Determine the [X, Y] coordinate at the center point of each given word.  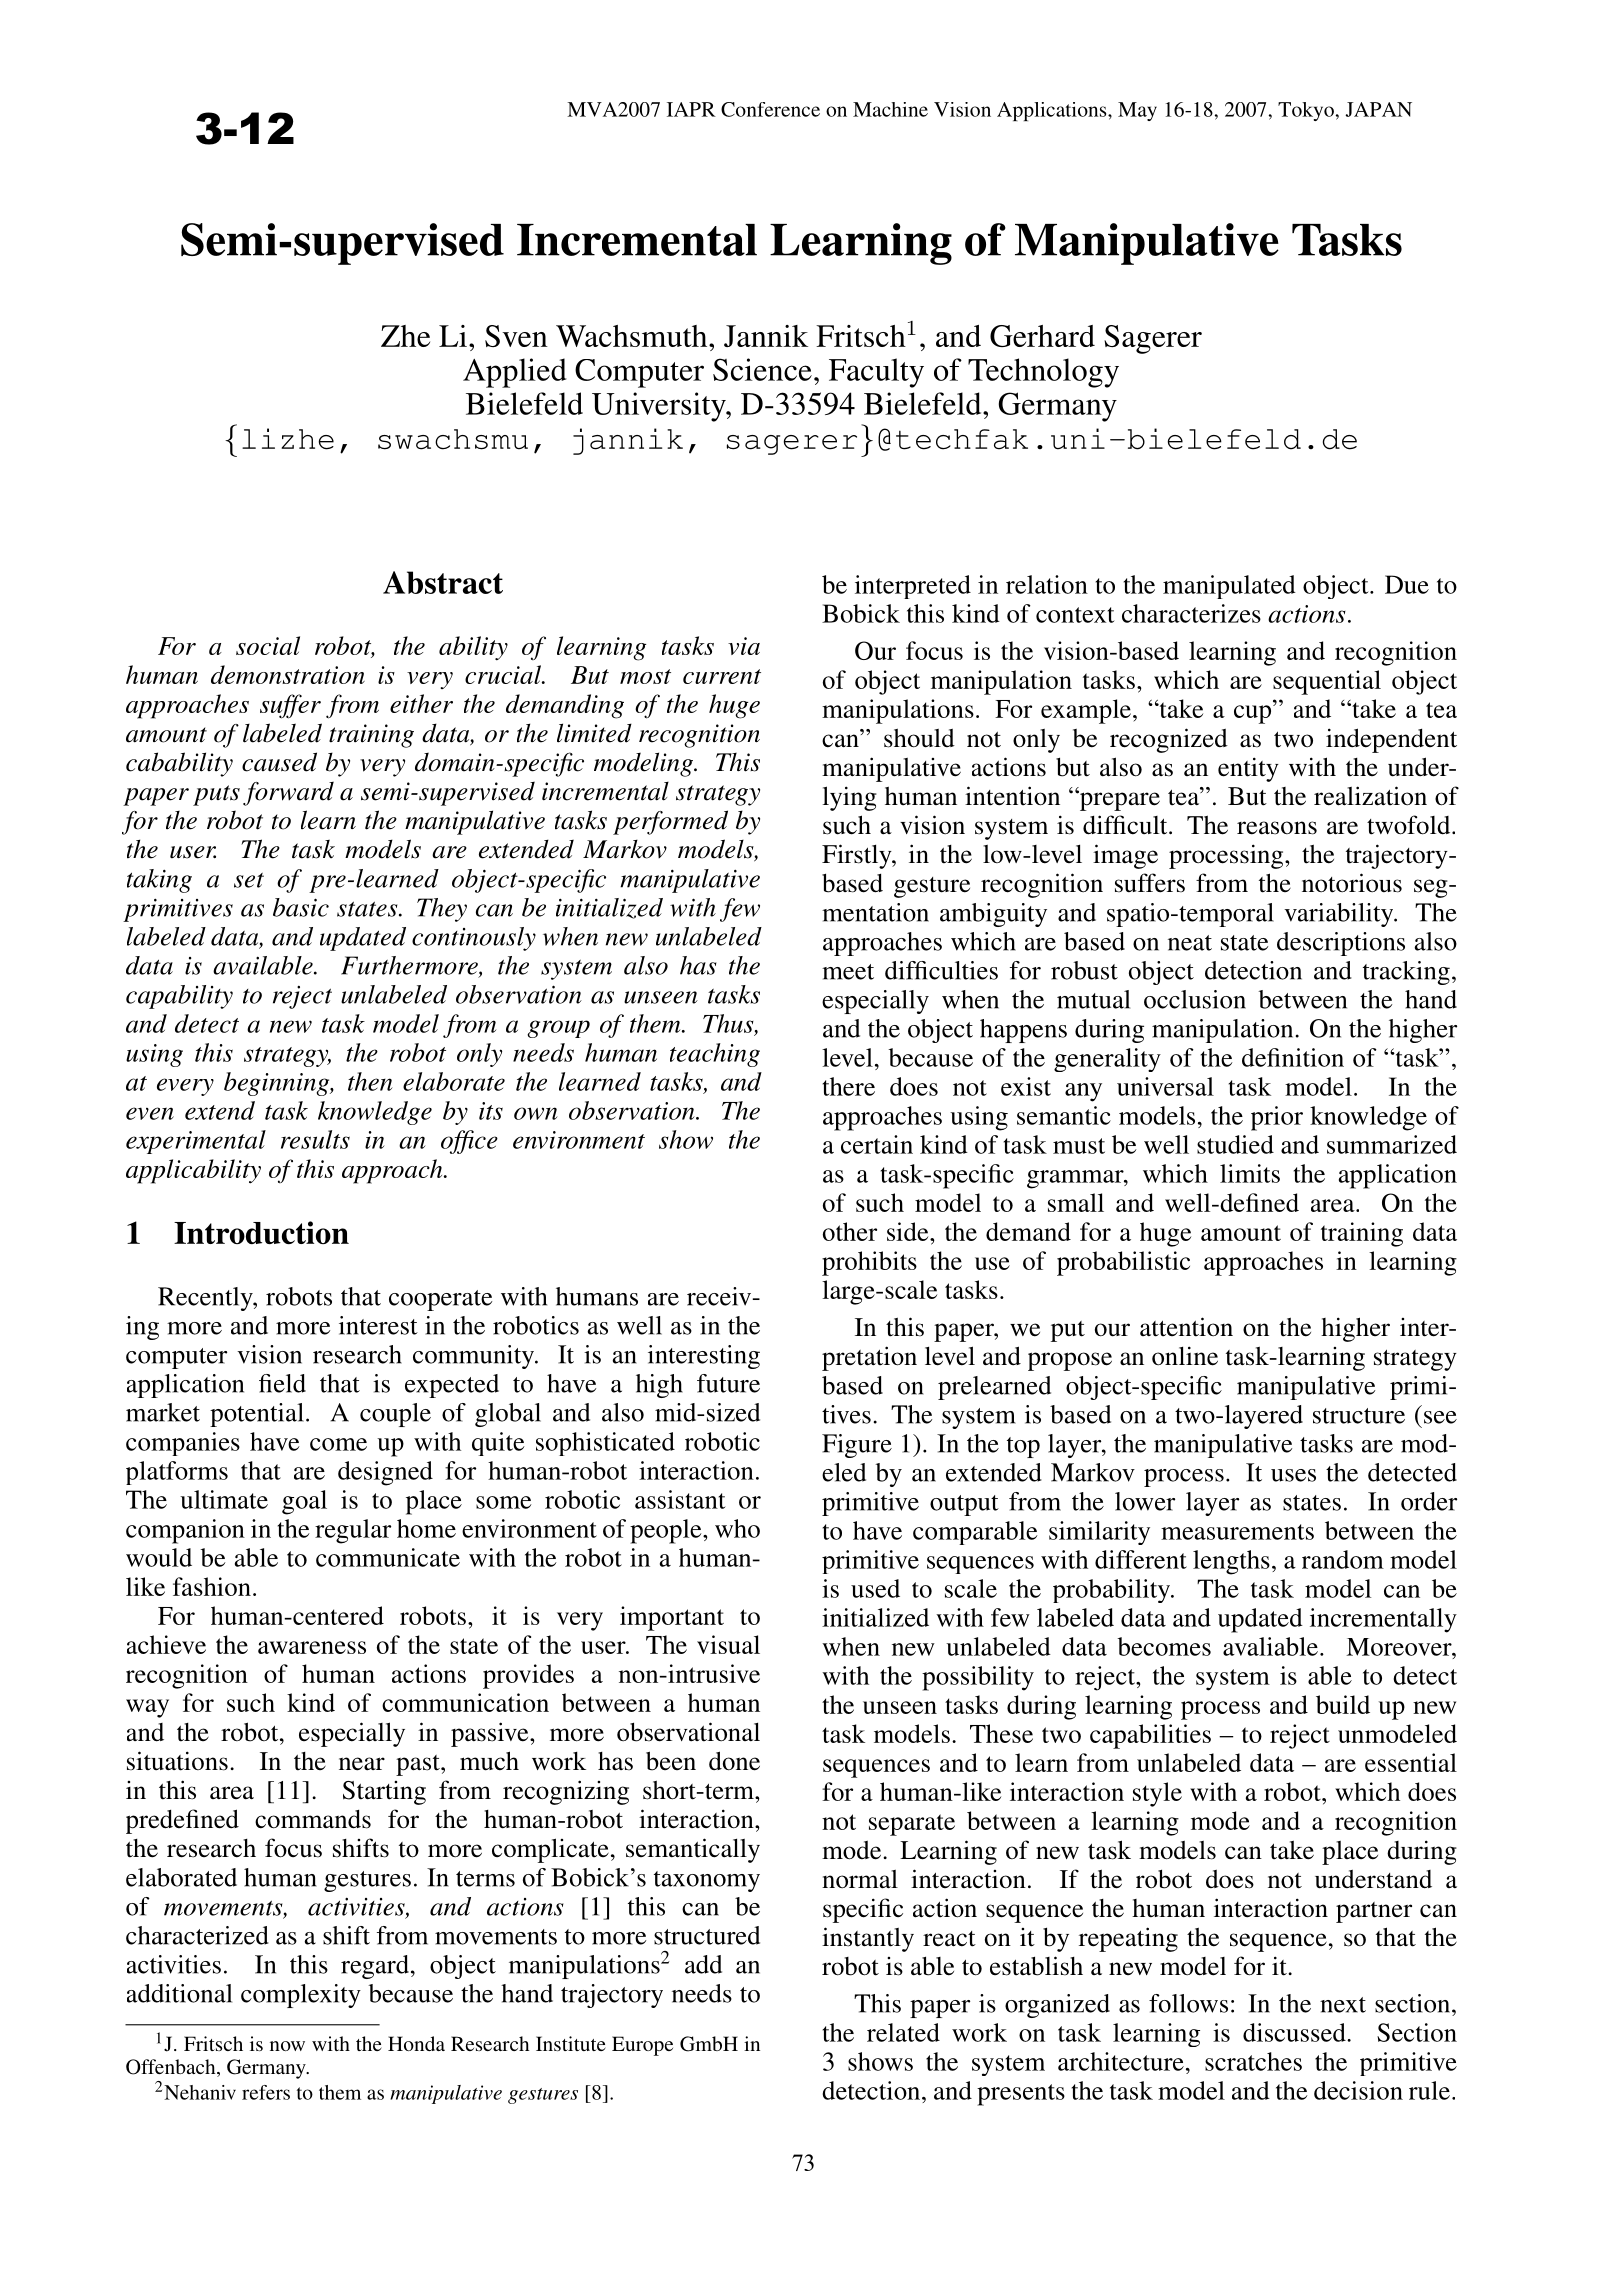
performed [670, 822]
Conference [770, 109]
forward [288, 793]
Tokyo [1306, 111]
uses [1293, 1475]
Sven [516, 336]
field [282, 1383]
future [728, 1383]
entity [1248, 769]
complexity [301, 1996]
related [903, 2032]
